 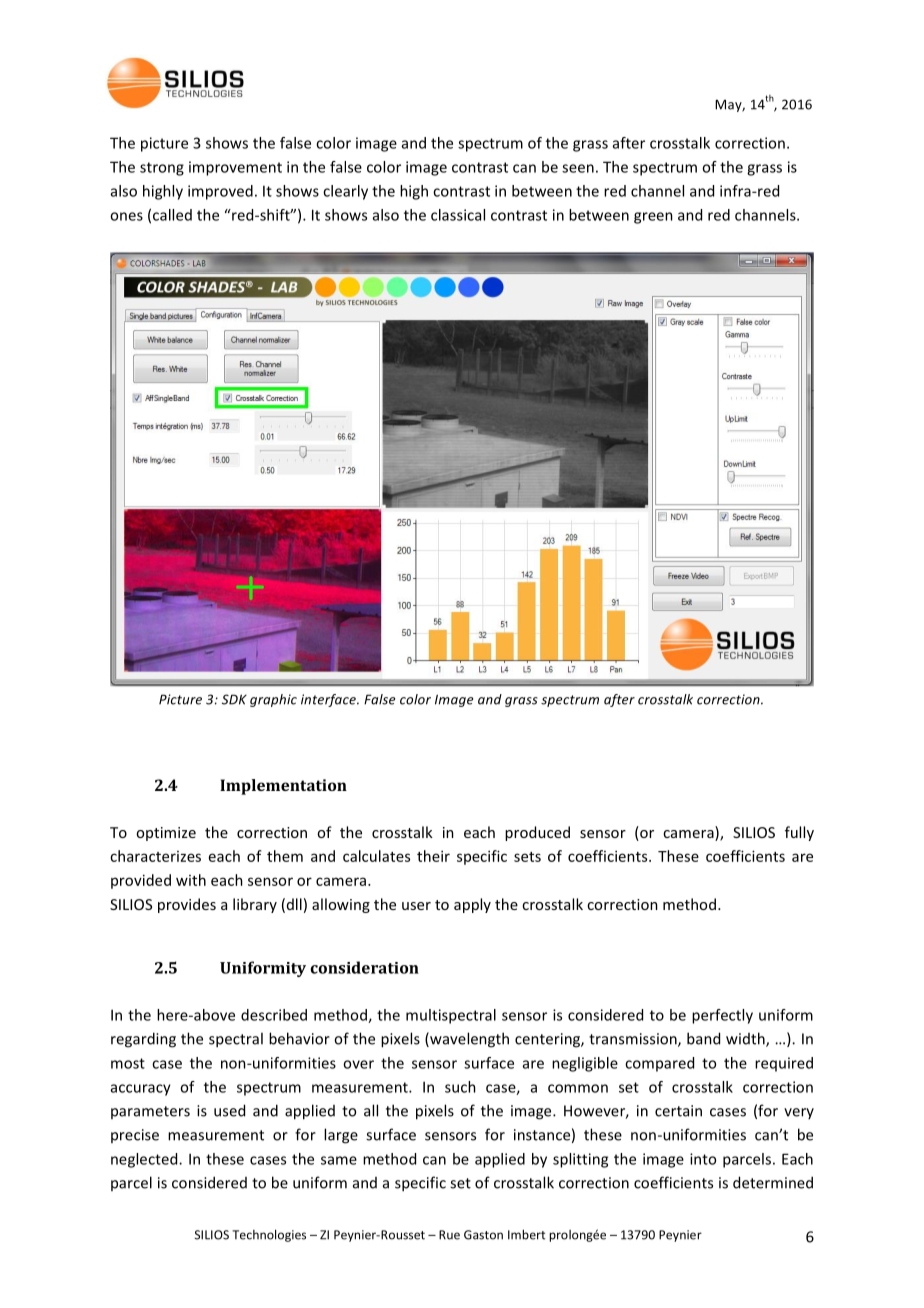 I want to click on into, so click(x=703, y=1159).
